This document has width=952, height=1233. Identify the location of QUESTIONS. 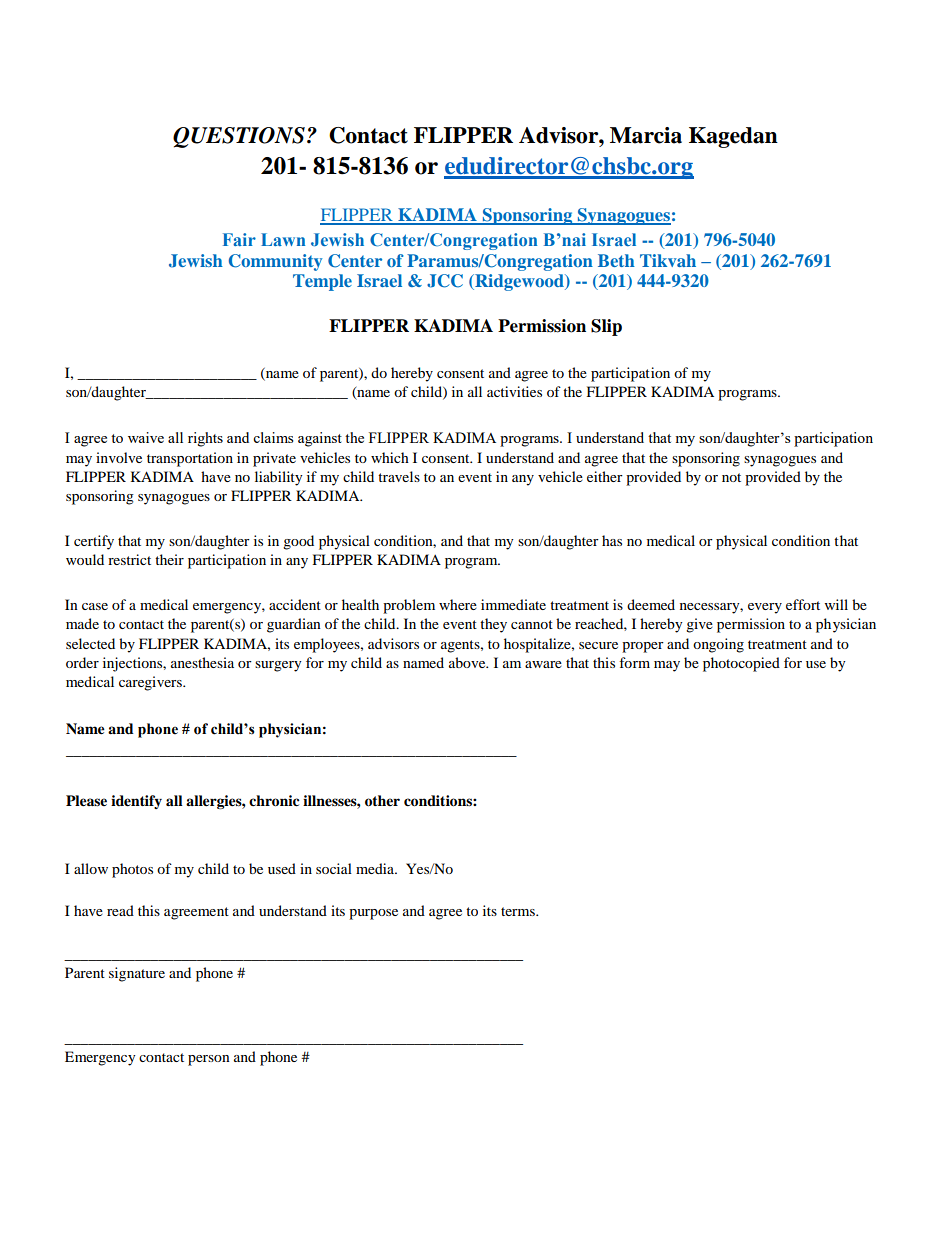
(239, 137).
